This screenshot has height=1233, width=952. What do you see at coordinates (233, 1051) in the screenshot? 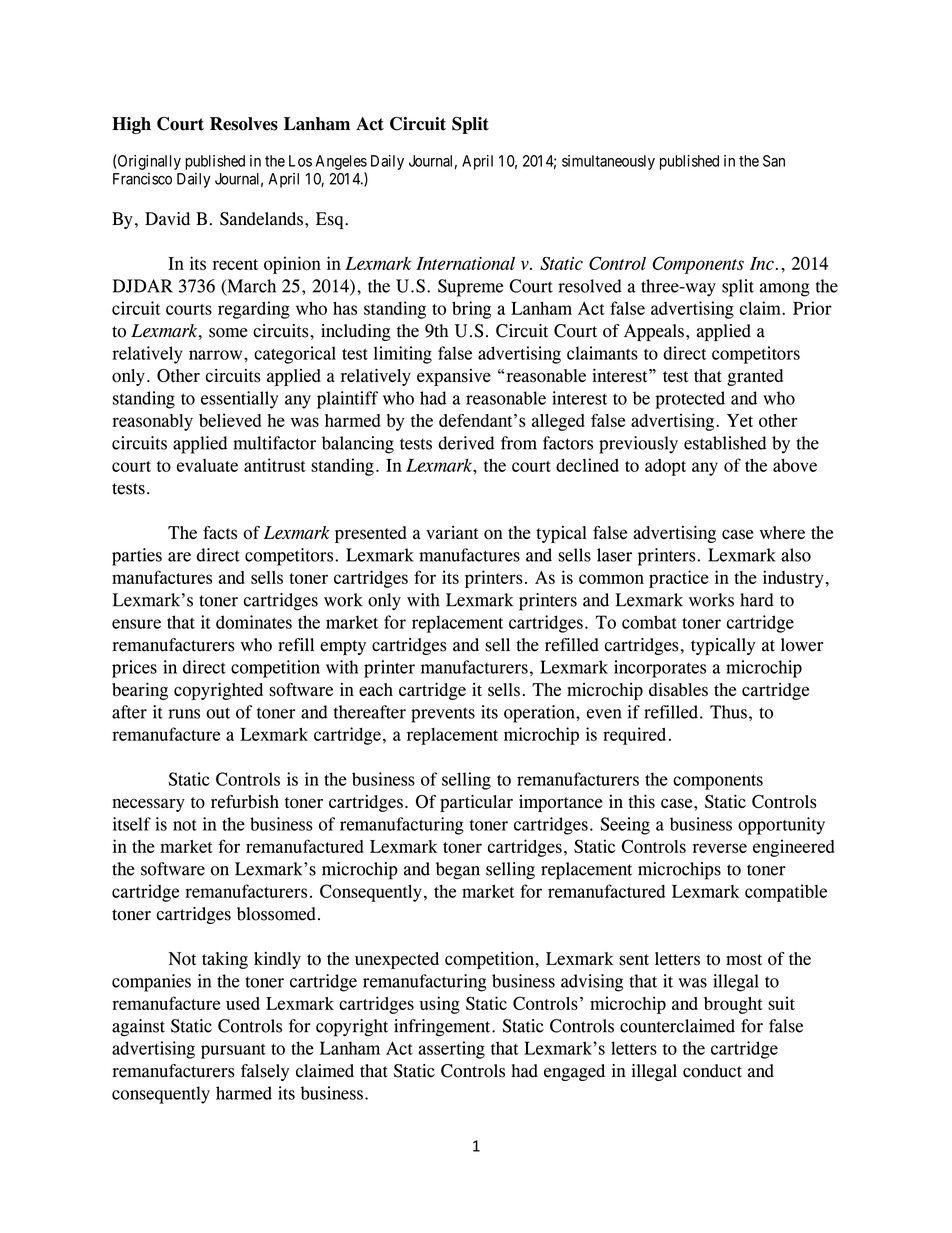
I see `pursuant` at bounding box center [233, 1051].
